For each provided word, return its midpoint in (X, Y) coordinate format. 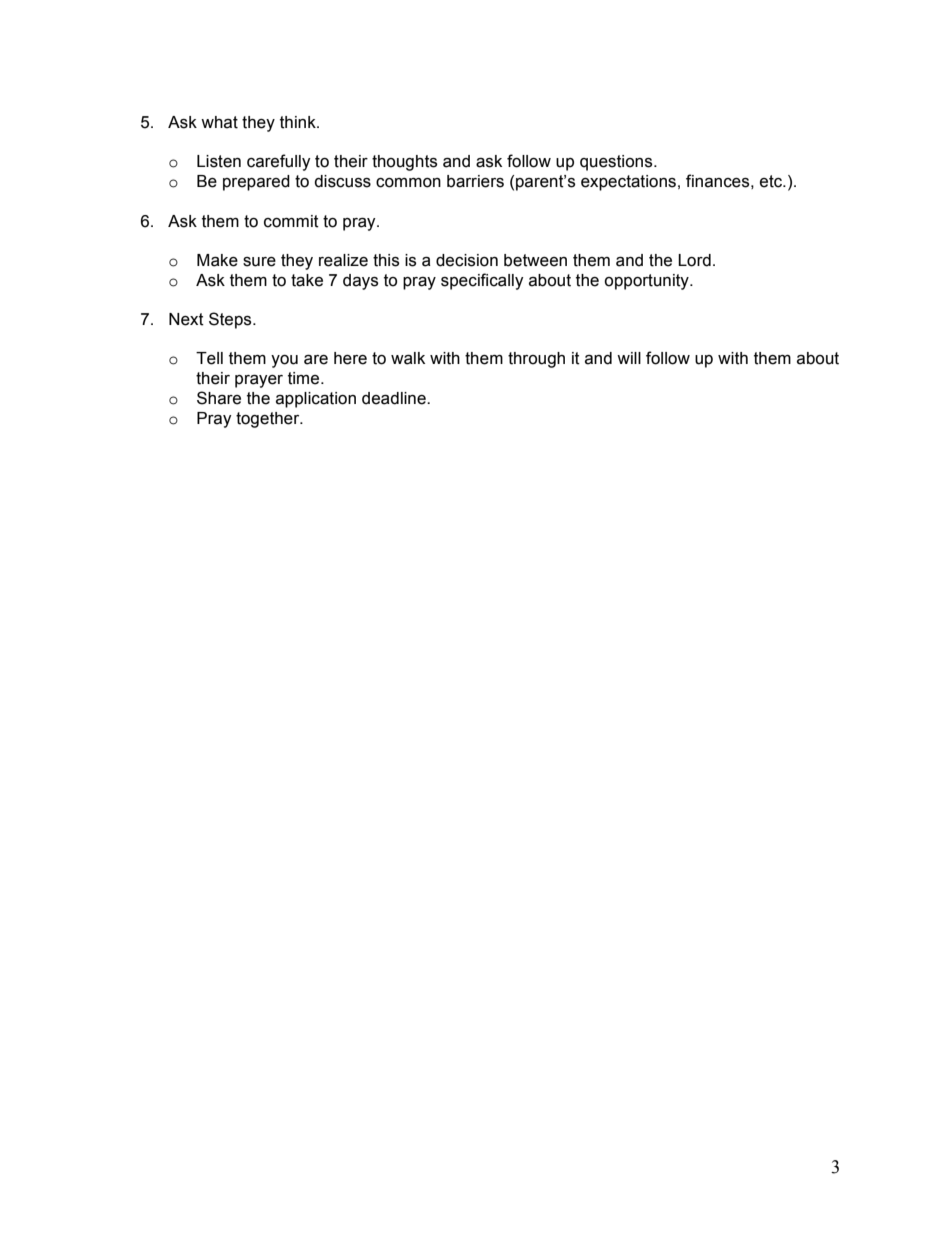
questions (617, 163)
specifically (482, 281)
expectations (628, 183)
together (269, 420)
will (629, 358)
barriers (475, 181)
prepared (256, 183)
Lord (694, 260)
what (219, 122)
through (536, 360)
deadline (395, 398)
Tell (209, 358)
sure (259, 262)
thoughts (404, 163)
